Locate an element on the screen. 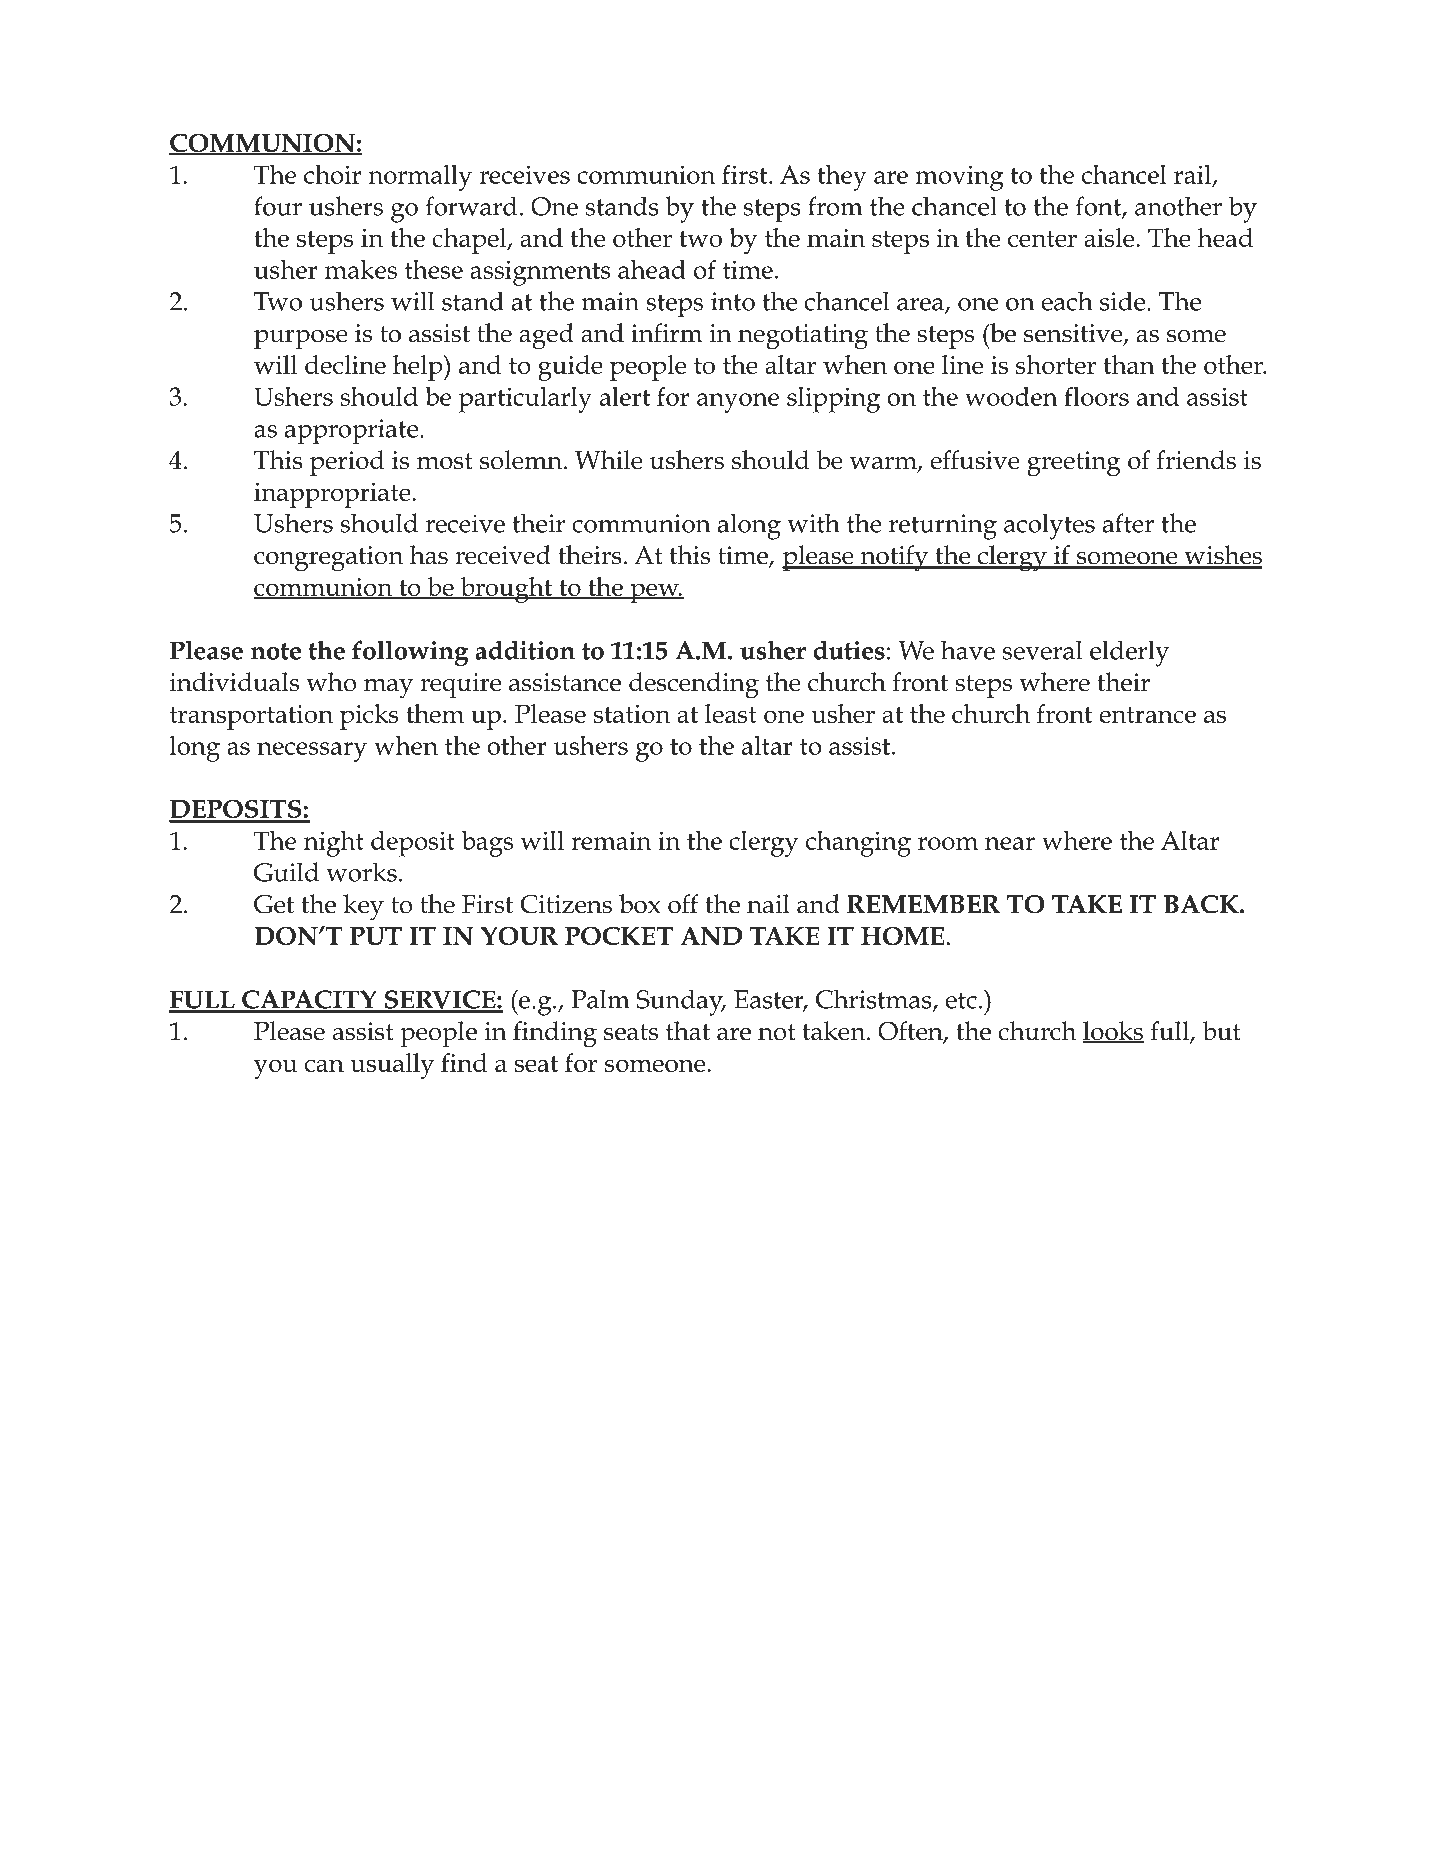  aisle is located at coordinates (1110, 237).
